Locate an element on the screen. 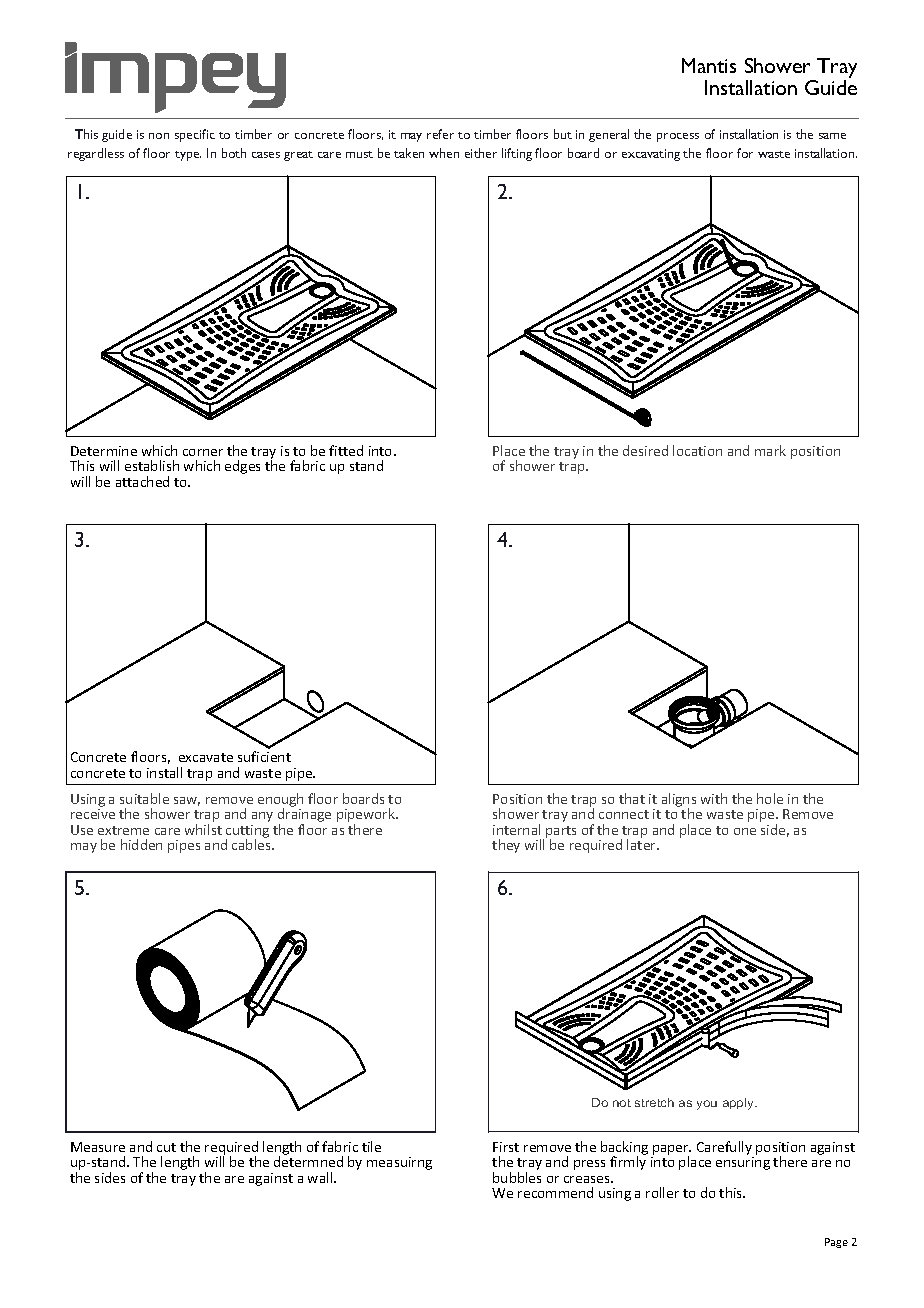 This screenshot has width=924, height=1308. type is located at coordinates (188, 156).
